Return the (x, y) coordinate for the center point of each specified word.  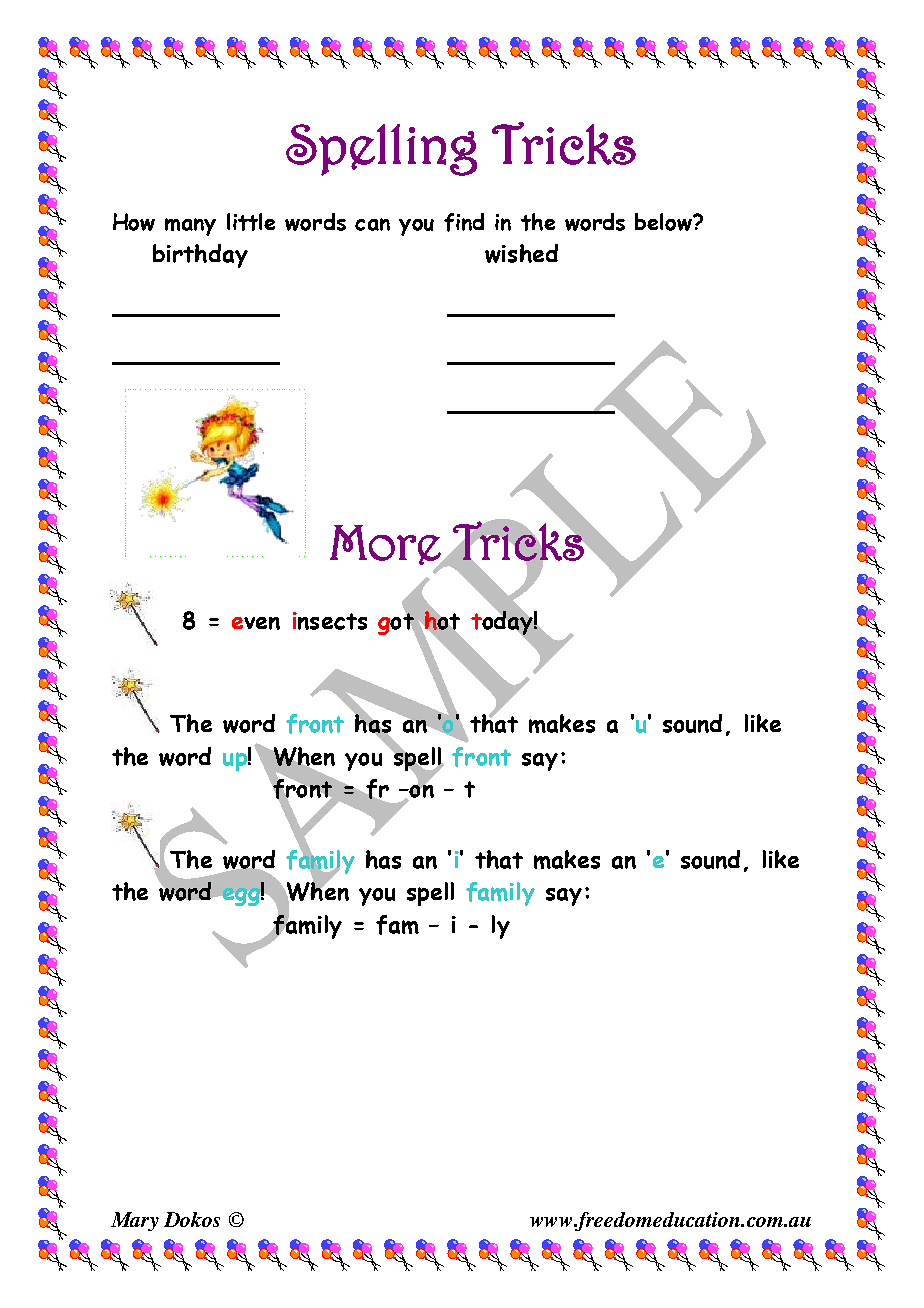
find (464, 222)
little (251, 222)
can (372, 224)
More (386, 546)
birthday (200, 256)
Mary (135, 1221)
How (134, 222)
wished (521, 253)
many (190, 227)
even (256, 623)
